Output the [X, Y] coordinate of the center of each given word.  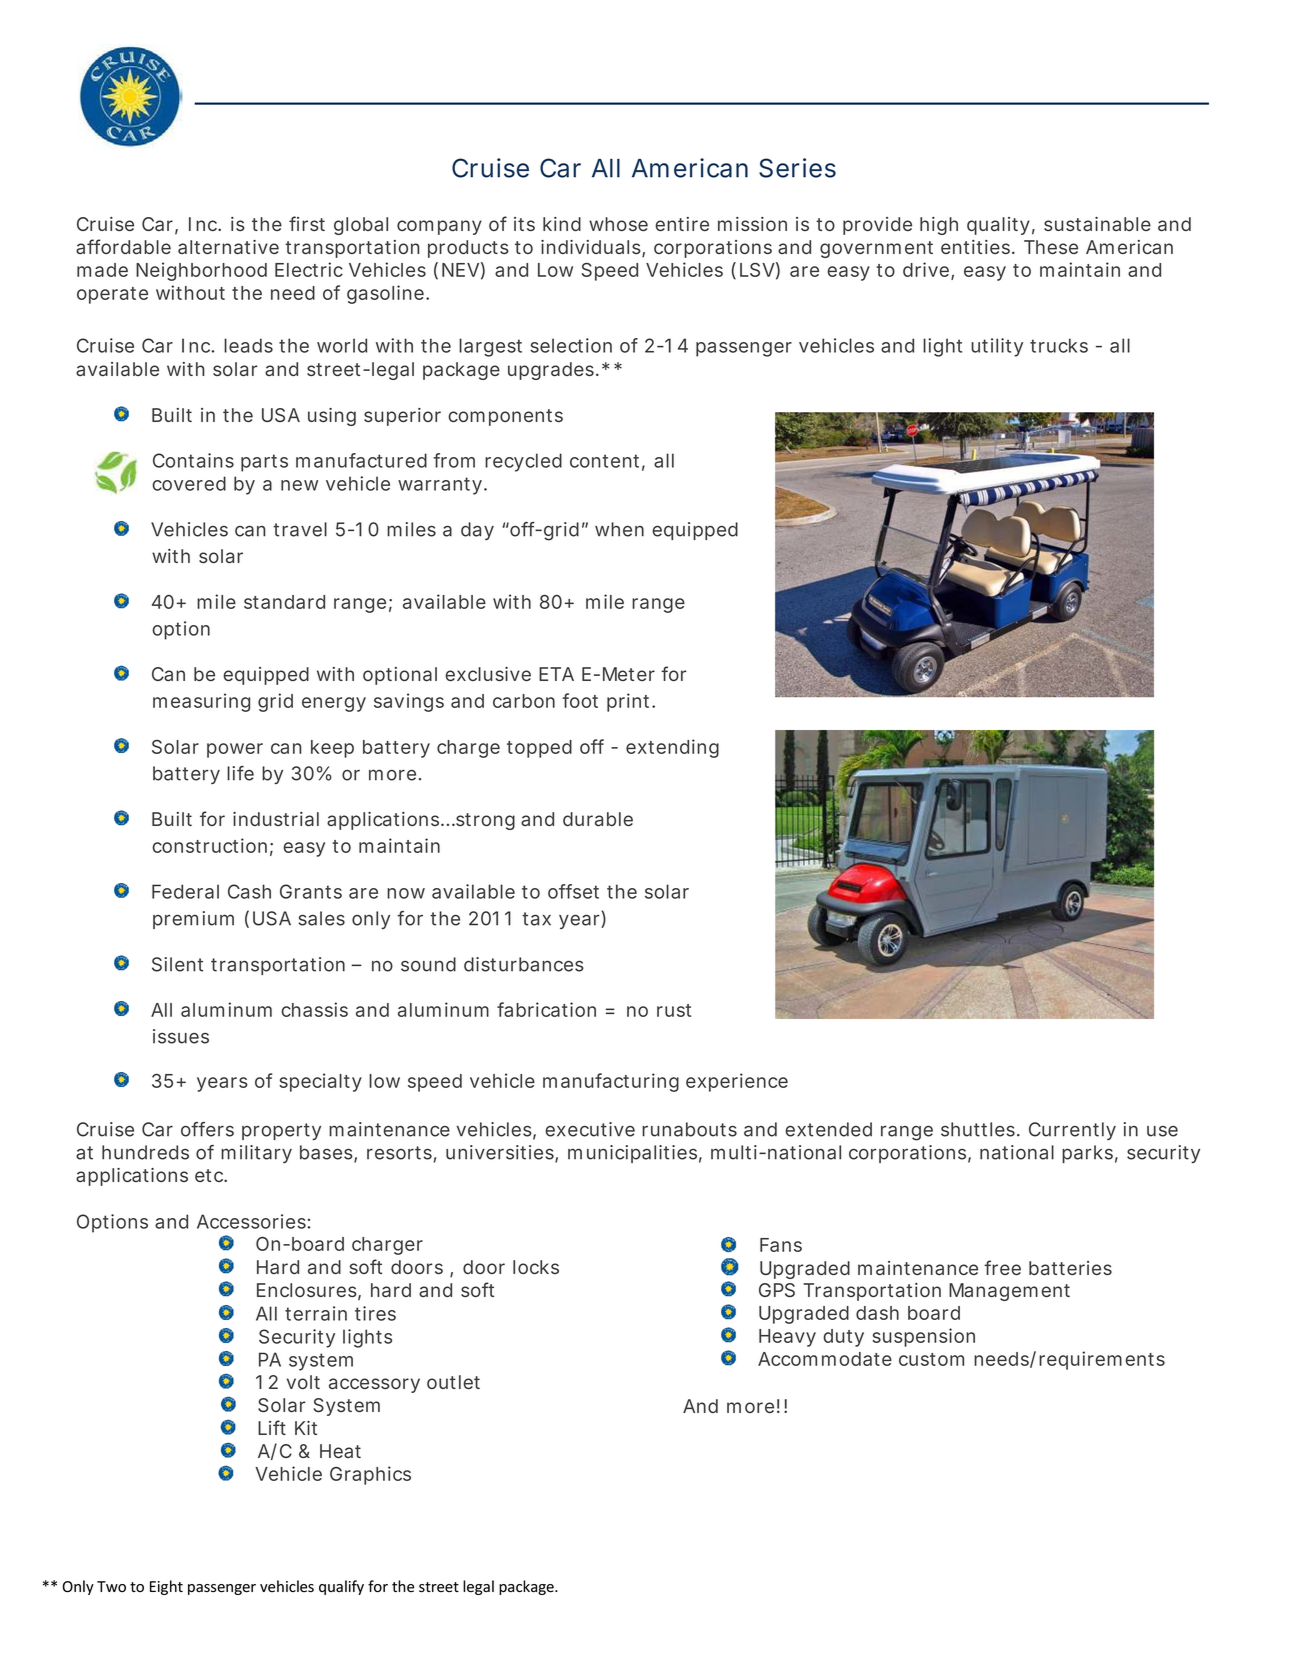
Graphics [370, 1475]
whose [618, 224]
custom [931, 1359]
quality [998, 226]
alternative [228, 247]
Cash [249, 891]
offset [573, 891]
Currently [1072, 1131]
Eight [166, 1587]
